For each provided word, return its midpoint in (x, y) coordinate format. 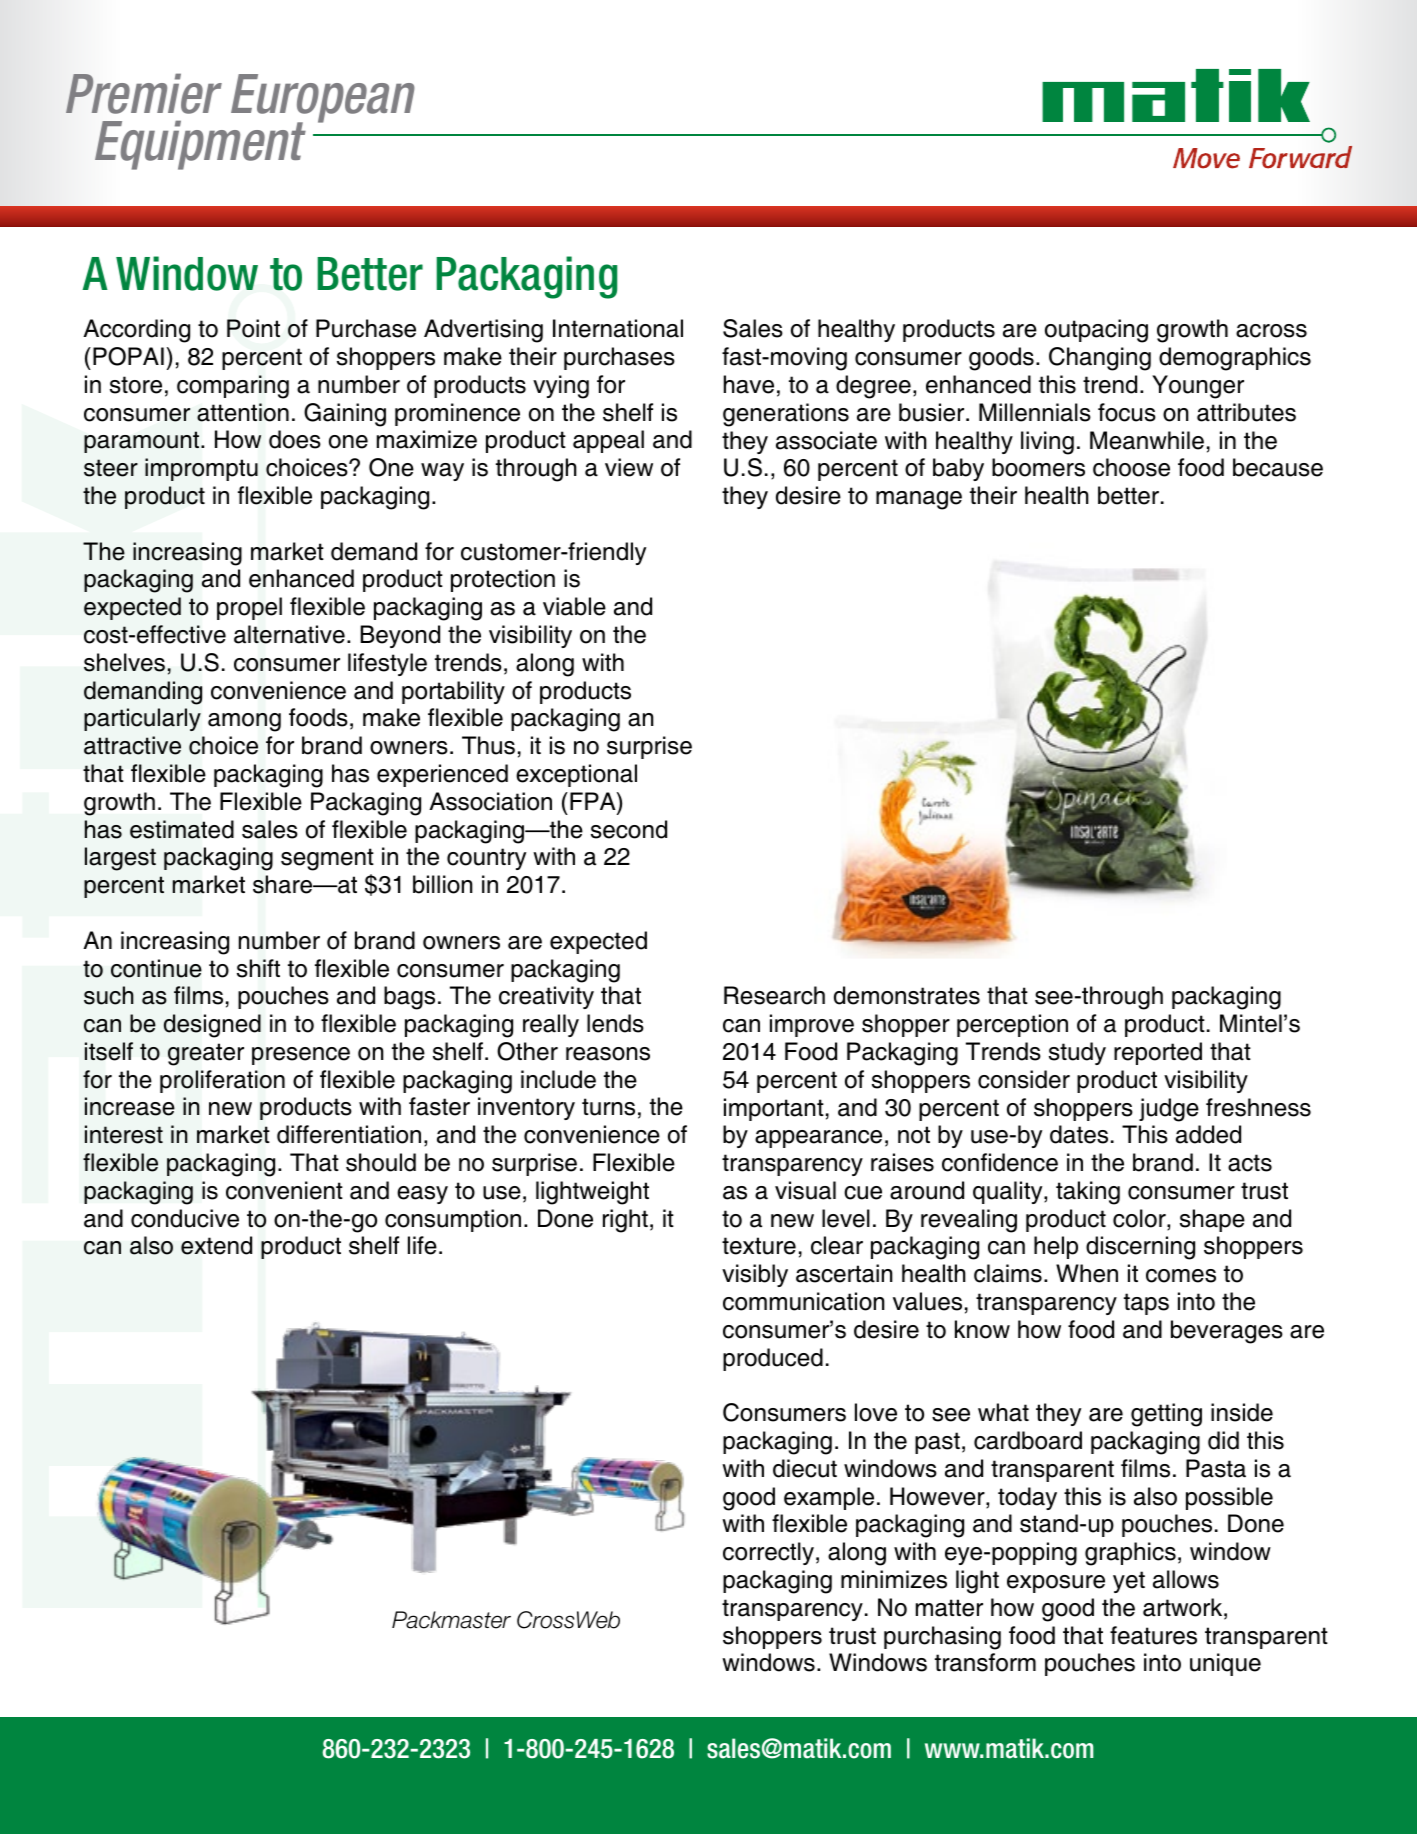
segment (327, 859)
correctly (768, 1553)
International (618, 328)
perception (1012, 1025)
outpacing (1096, 331)
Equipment (200, 145)
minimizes (894, 1579)
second (629, 829)
